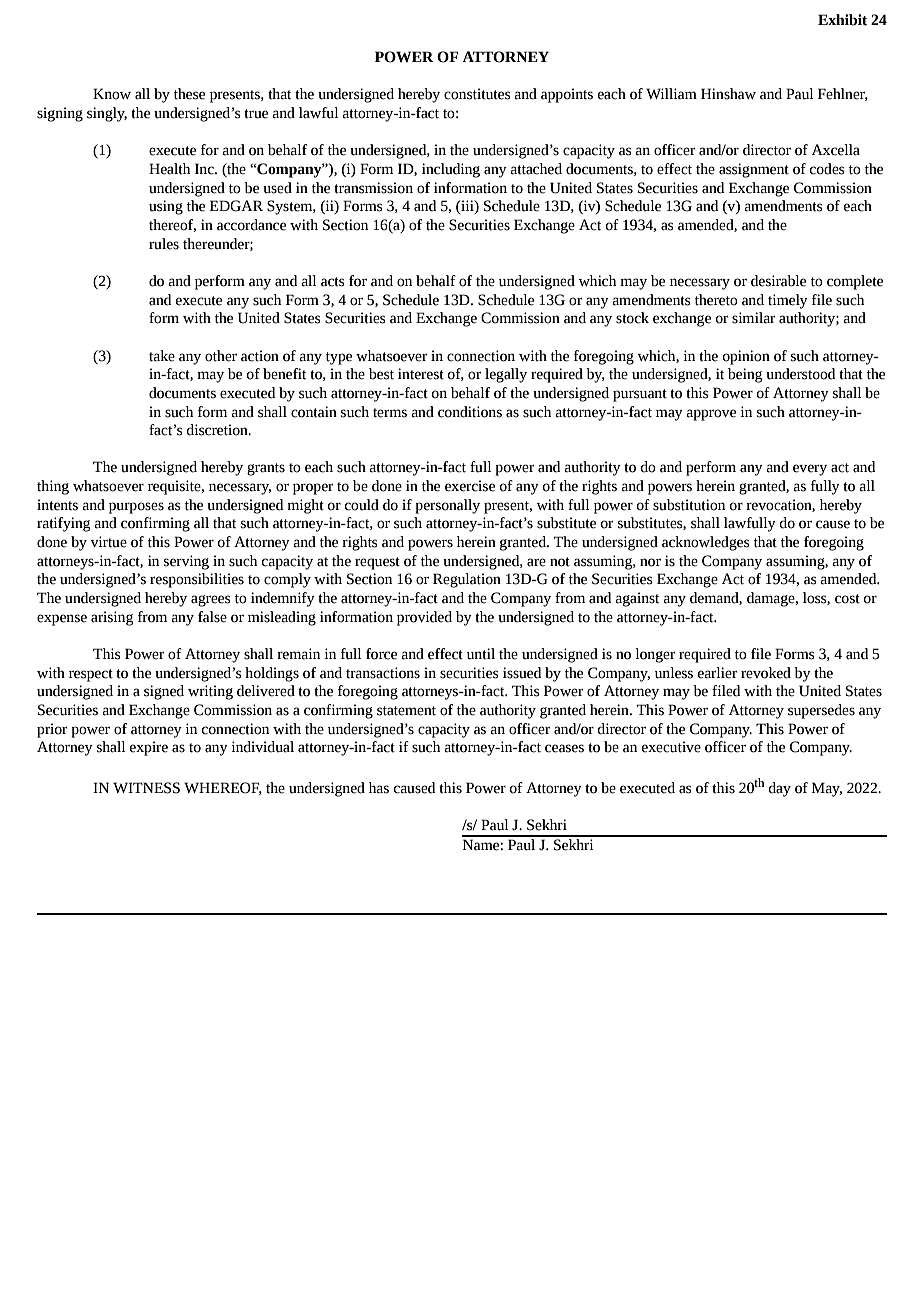  Describe the element at coordinates (842, 20) in the screenshot. I see `Exhibit` at that location.
